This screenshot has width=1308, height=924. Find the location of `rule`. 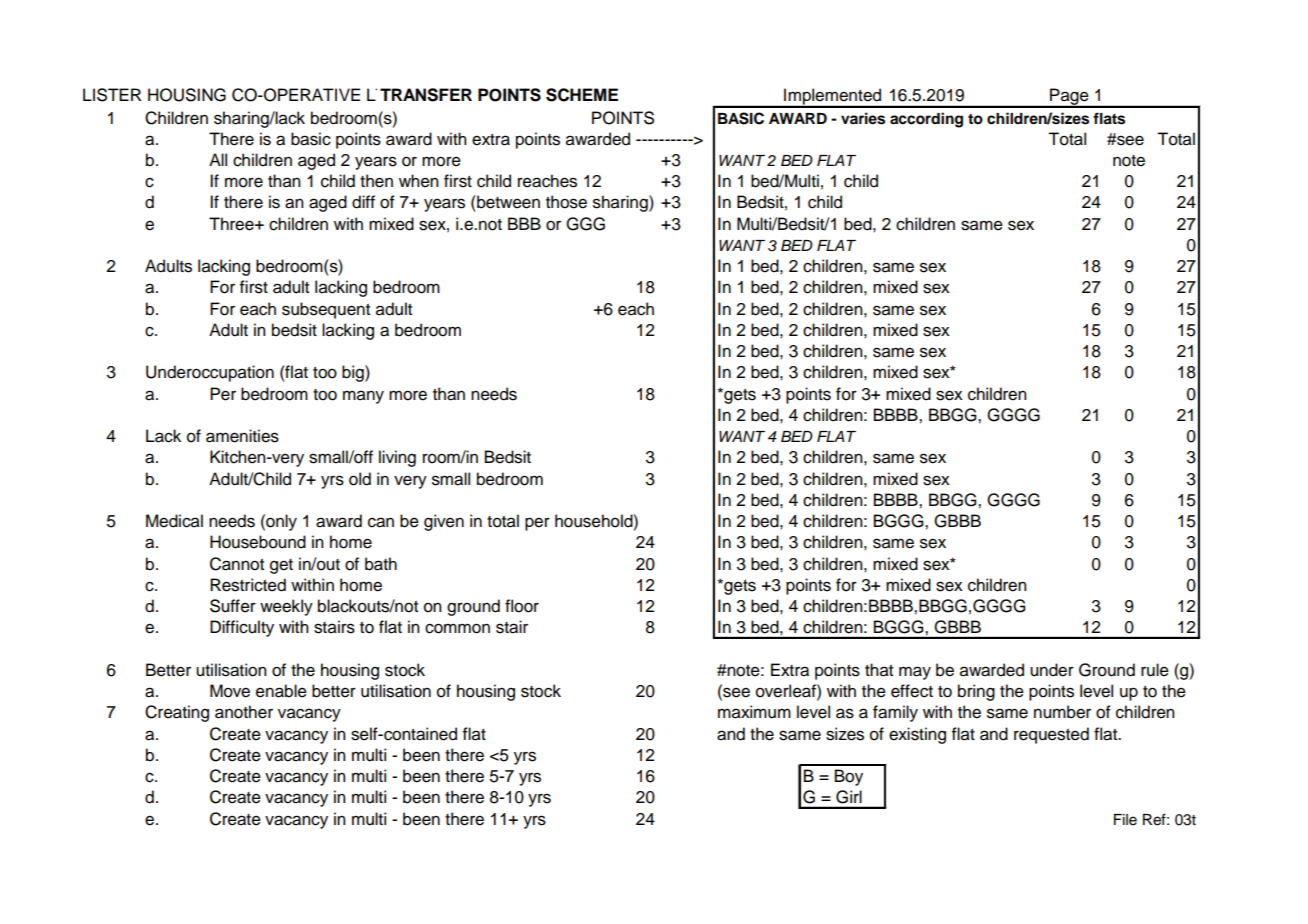

rule is located at coordinates (1155, 670).
